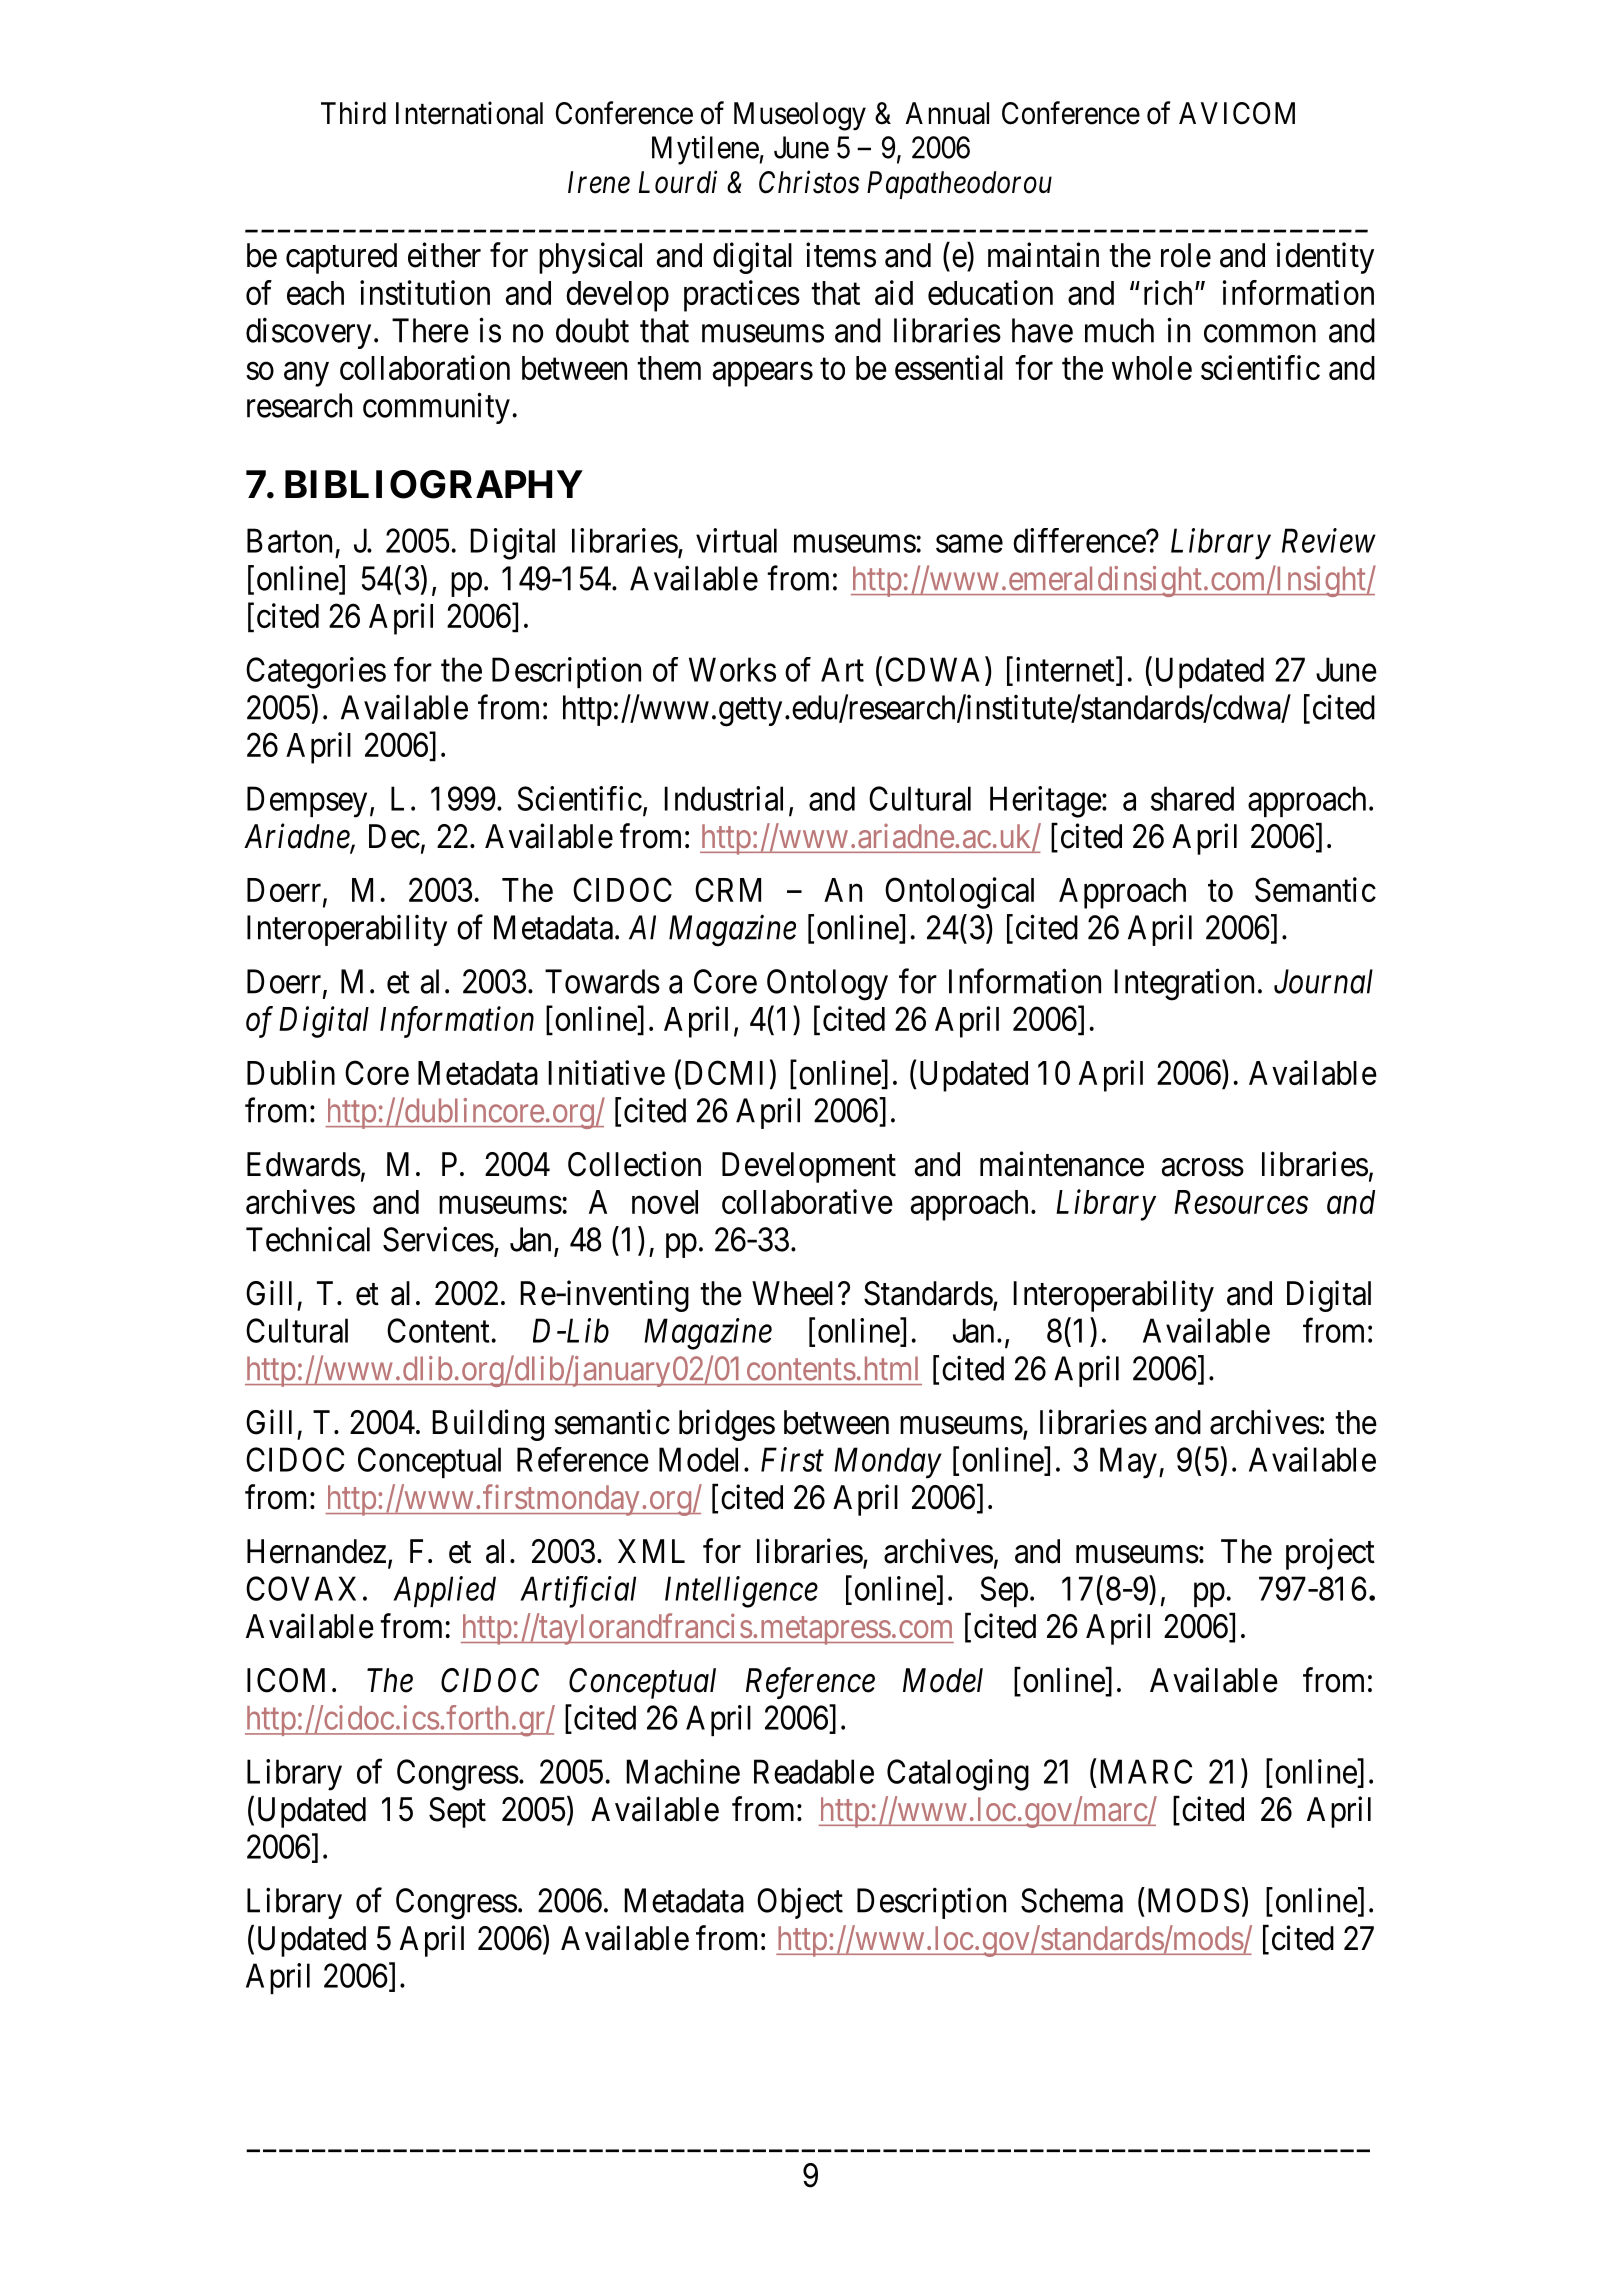 The width and height of the screenshot is (1619, 2291). What do you see at coordinates (469, 113) in the screenshot?
I see `International` at bounding box center [469, 113].
